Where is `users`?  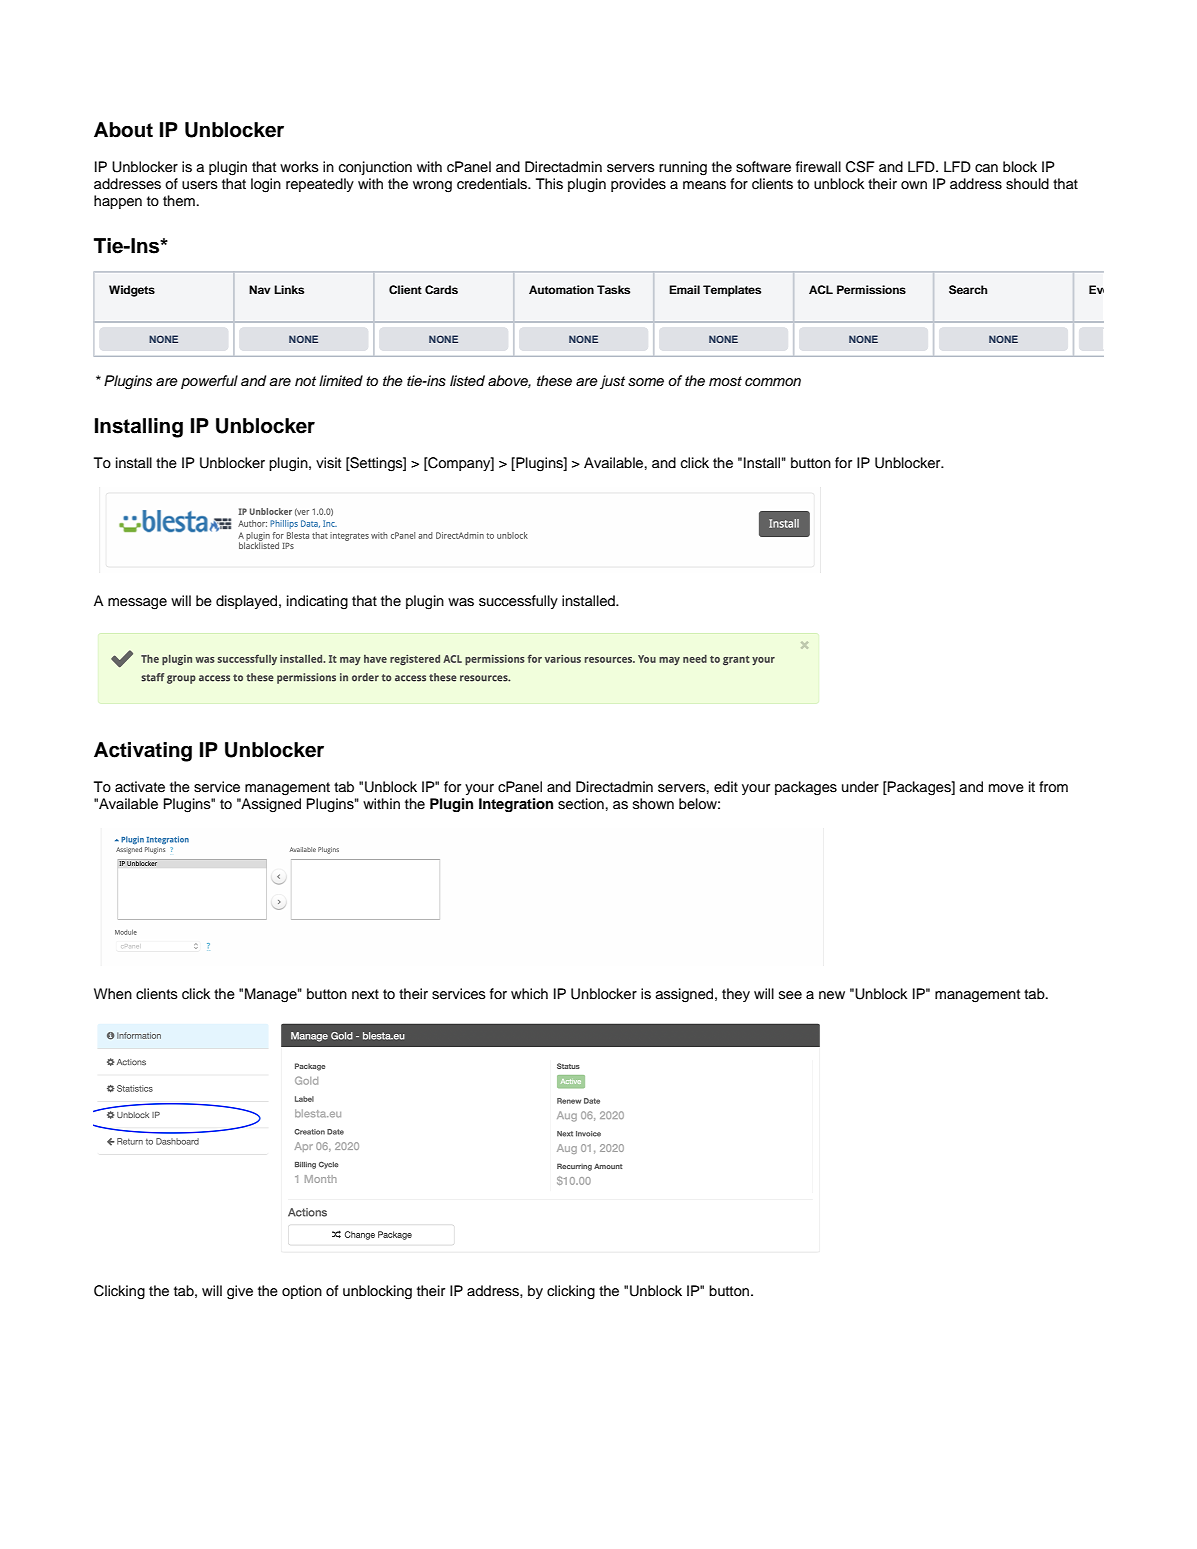 users is located at coordinates (200, 185).
